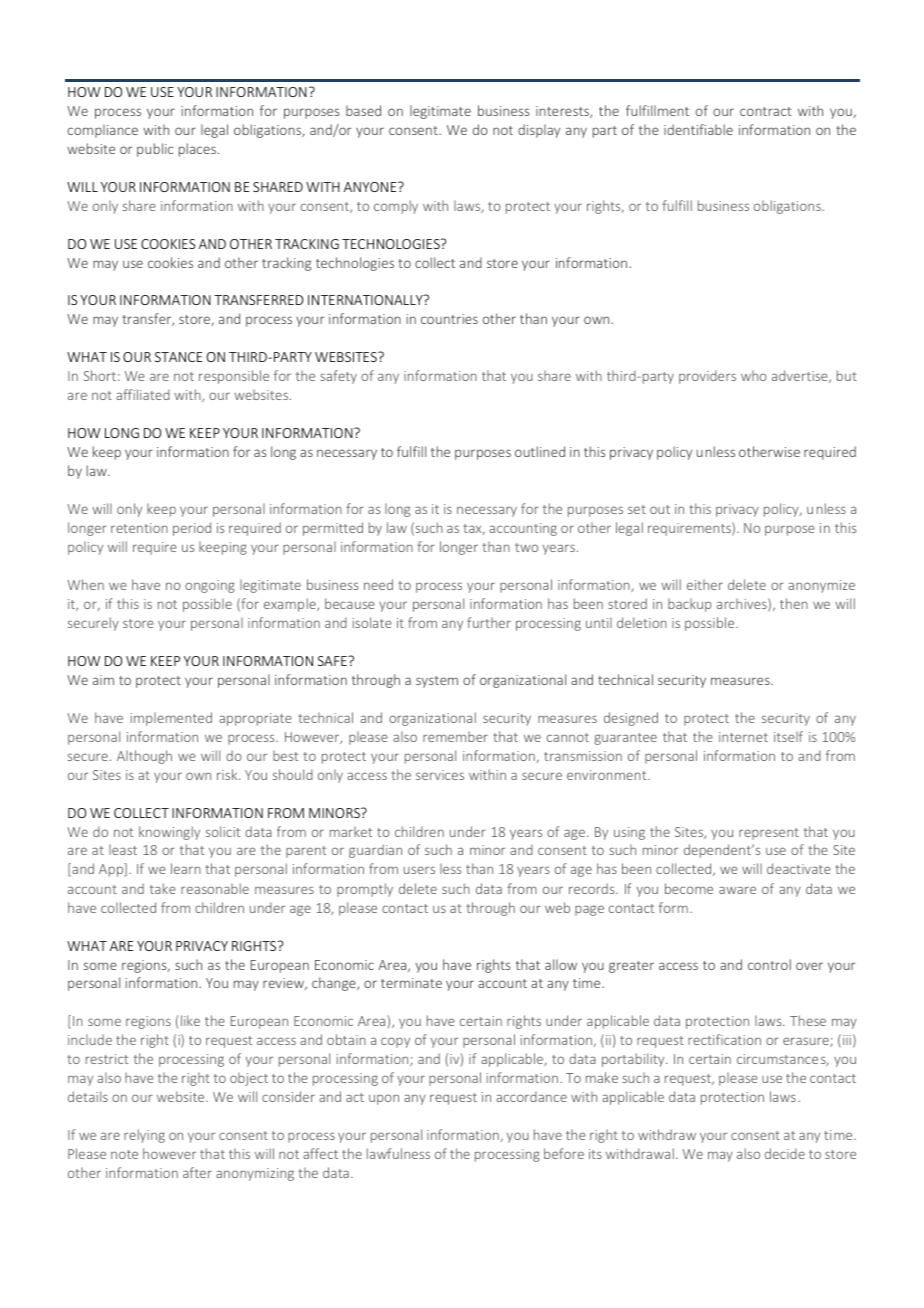  What do you see at coordinates (171, 719) in the screenshot?
I see `implemented` at bounding box center [171, 719].
